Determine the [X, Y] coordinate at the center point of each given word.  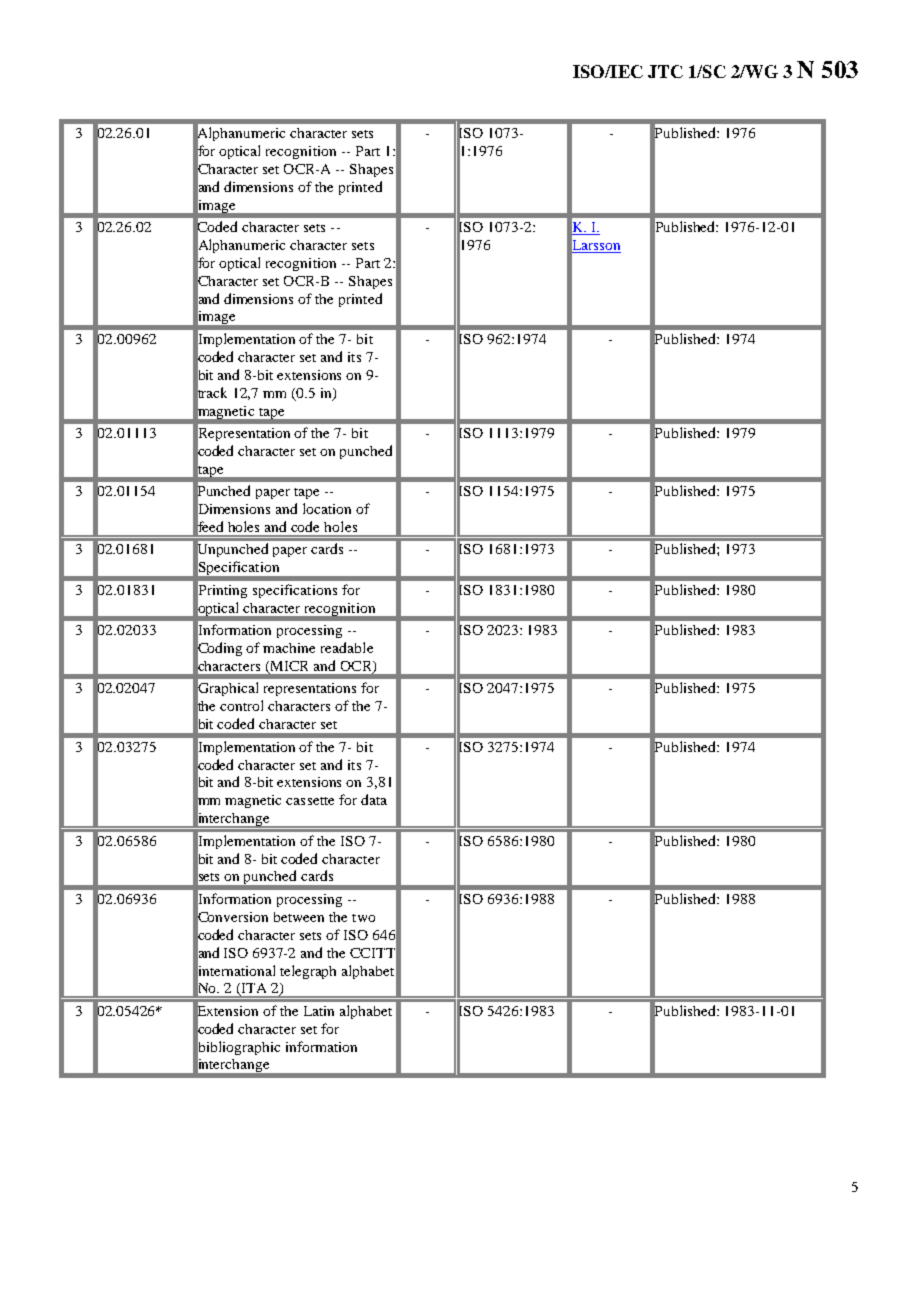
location [327, 508]
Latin [319, 1011]
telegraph [308, 972]
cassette [310, 801]
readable [347, 647]
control [241, 705]
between [299, 917]
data [374, 799]
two [363, 918]
